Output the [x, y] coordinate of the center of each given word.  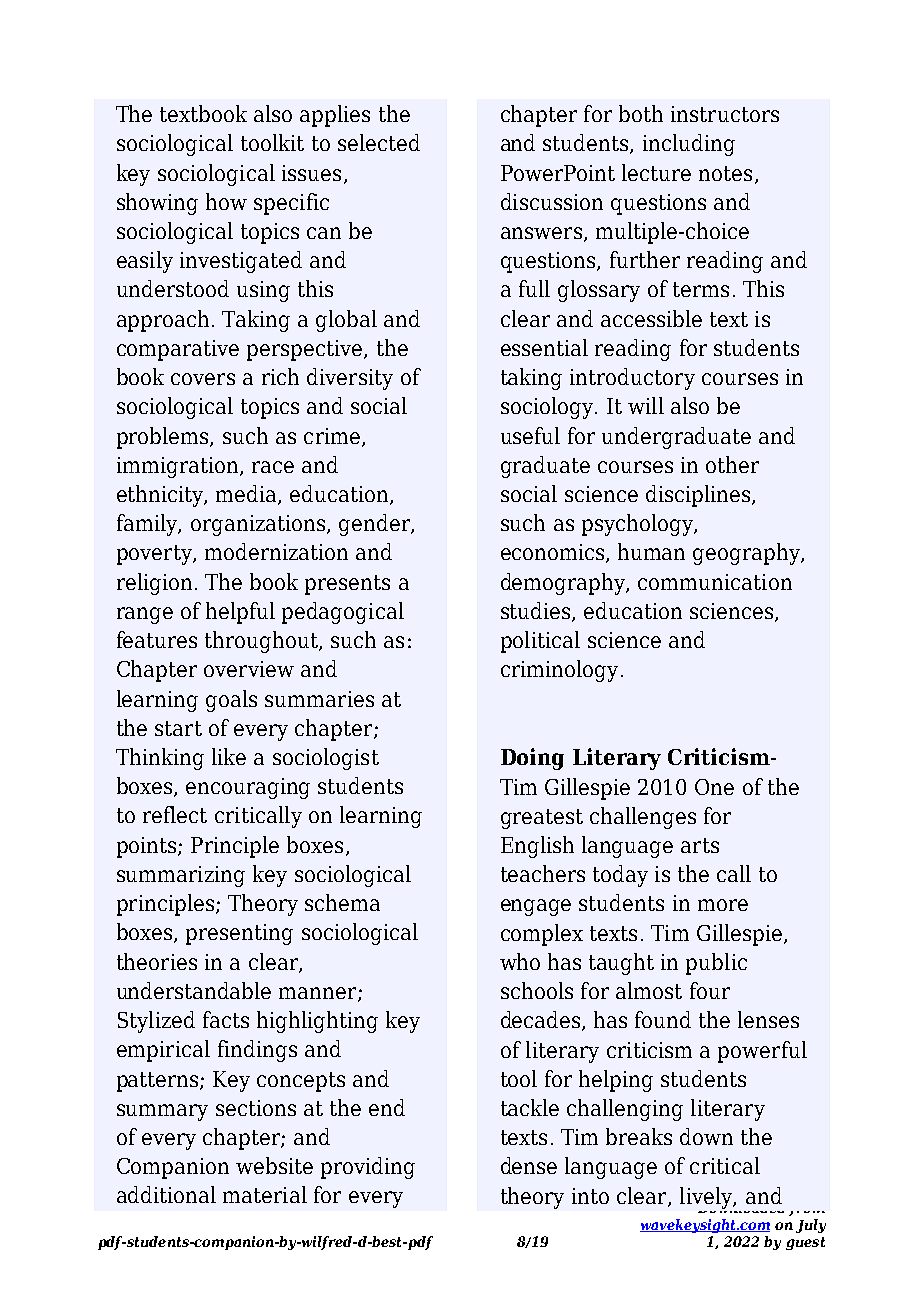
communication [715, 582]
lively [707, 1198]
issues [311, 173]
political [540, 642]
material [265, 1194]
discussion [552, 201]
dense [529, 1165]
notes [725, 173]
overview [249, 669]
